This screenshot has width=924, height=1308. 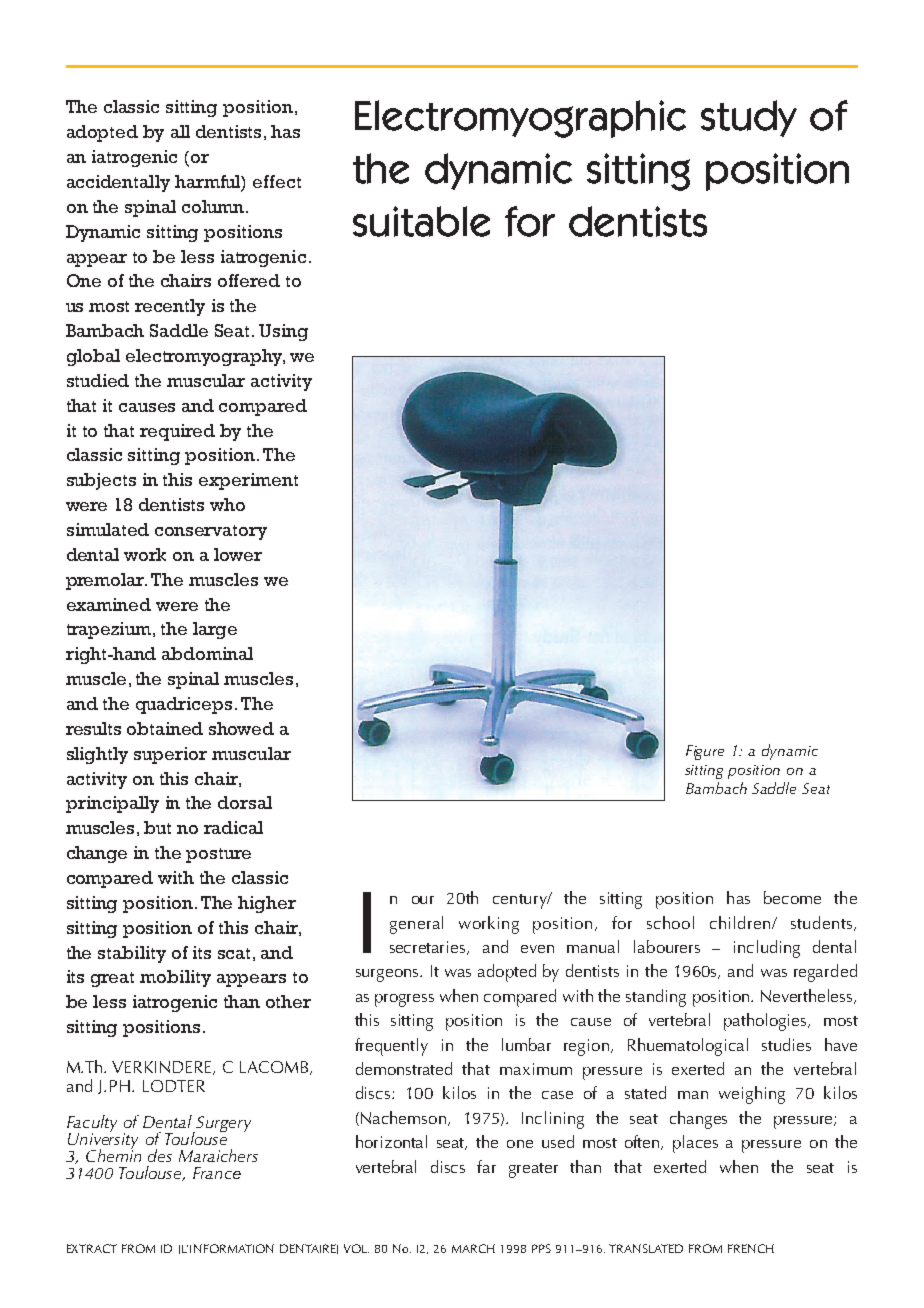 What do you see at coordinates (421, 221) in the screenshot?
I see `suitable` at bounding box center [421, 221].
